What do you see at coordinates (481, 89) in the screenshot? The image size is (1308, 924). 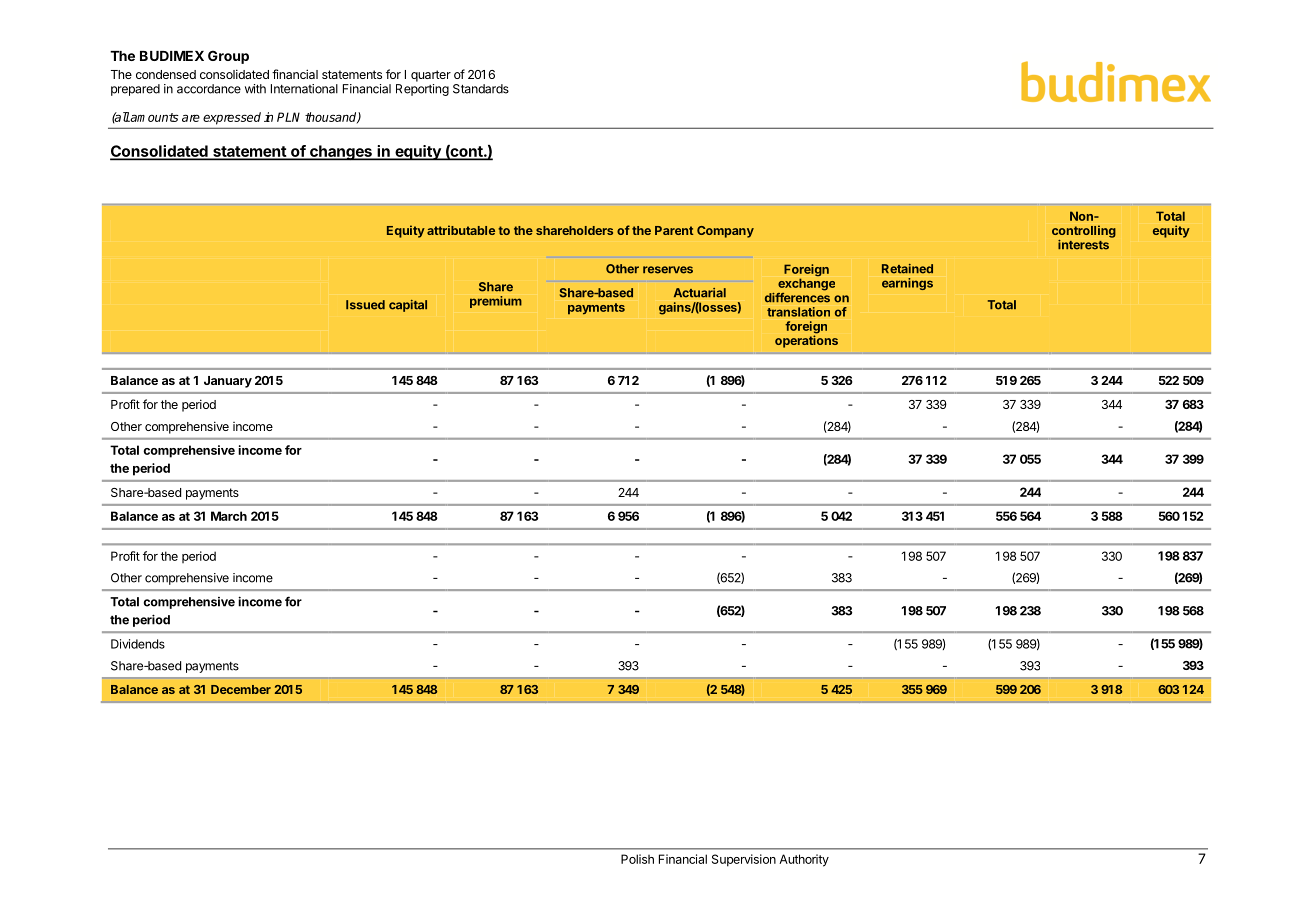 I see `Standards` at bounding box center [481, 89].
